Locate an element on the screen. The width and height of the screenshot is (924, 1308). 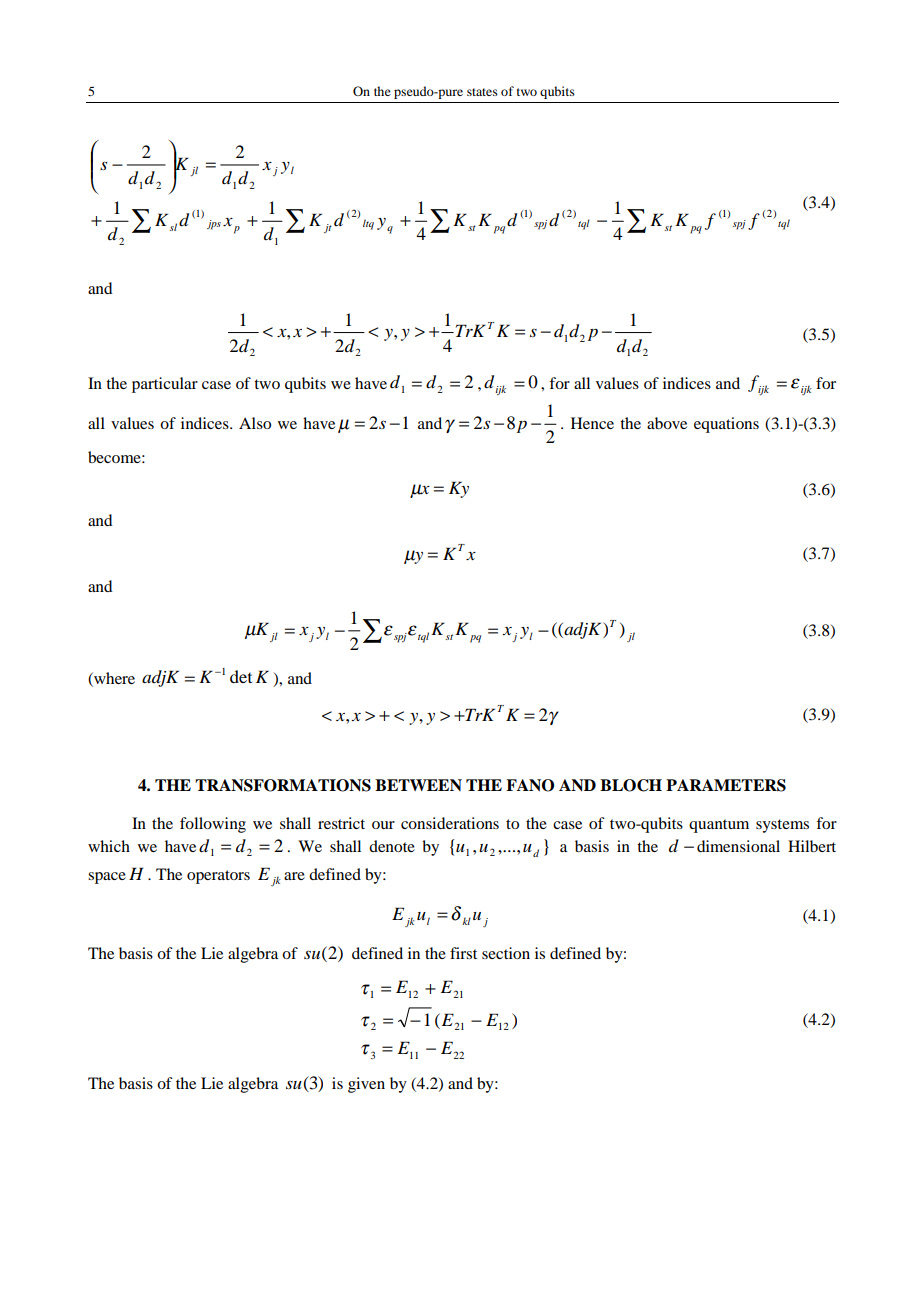
jps is located at coordinates (214, 225).
